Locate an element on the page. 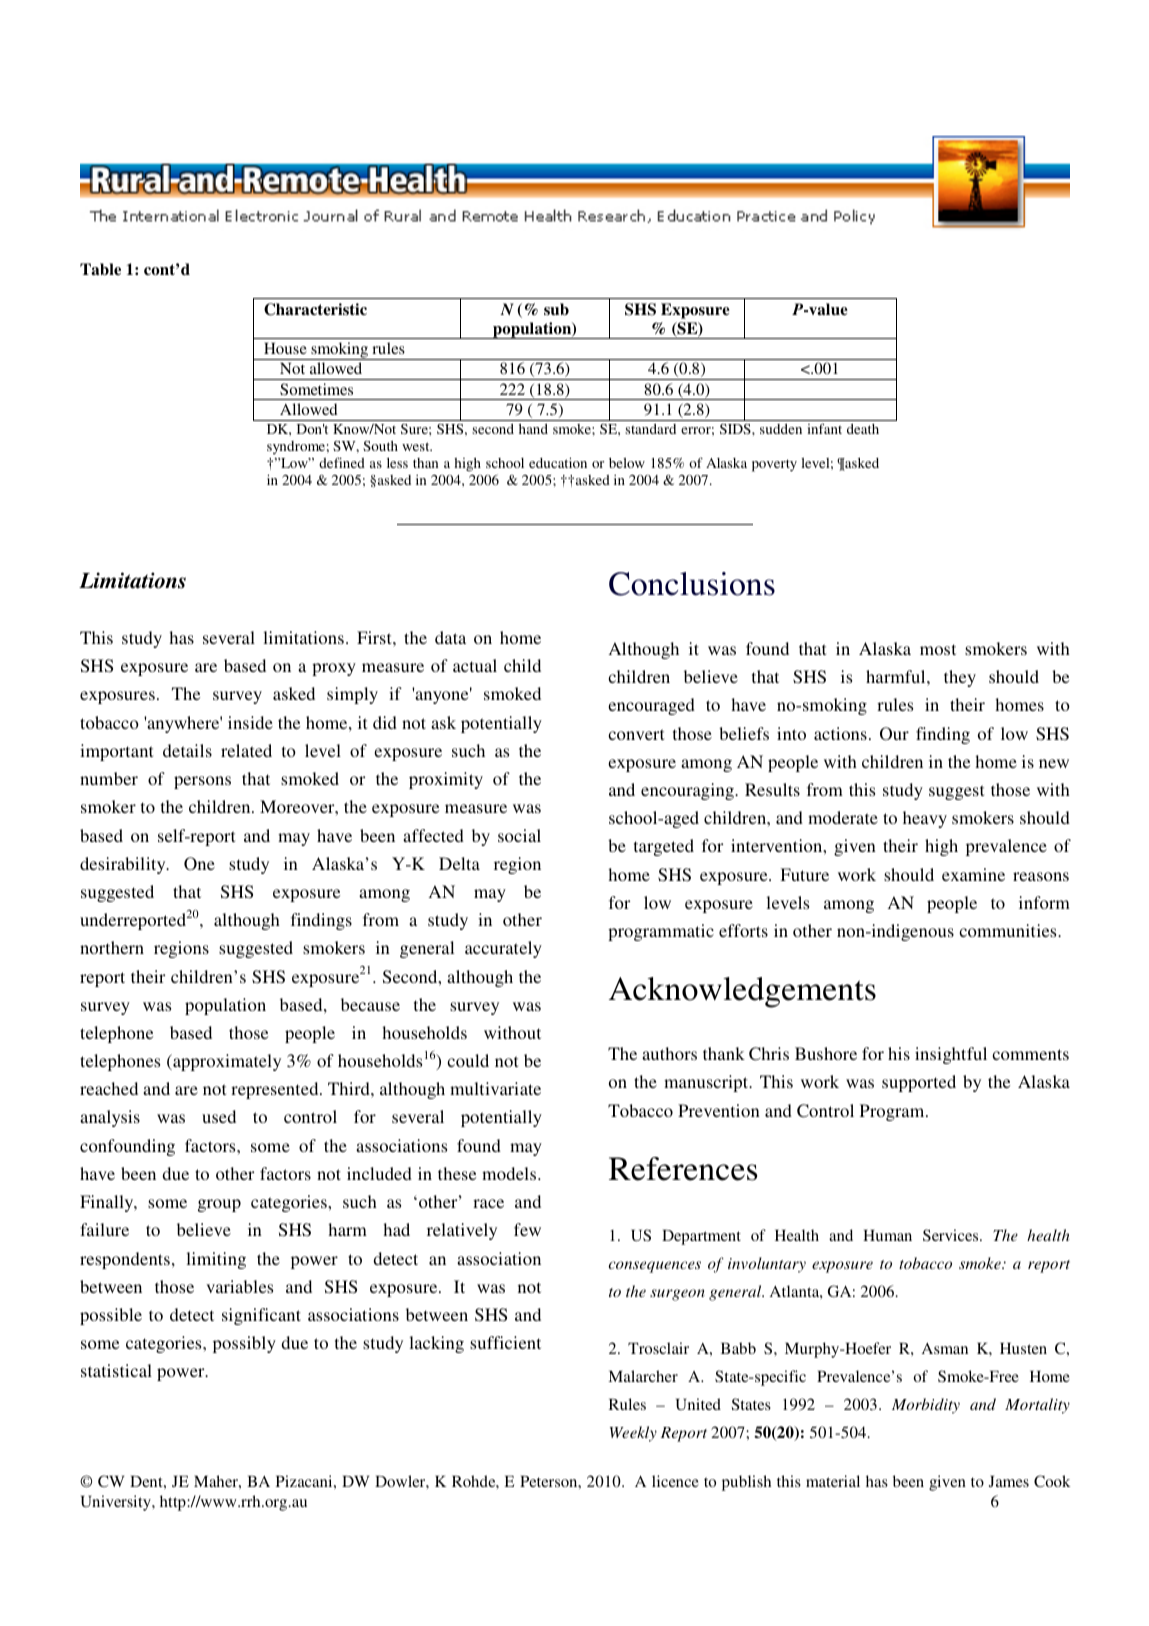 The image size is (1149, 1626). Weekly is located at coordinates (633, 1434).
